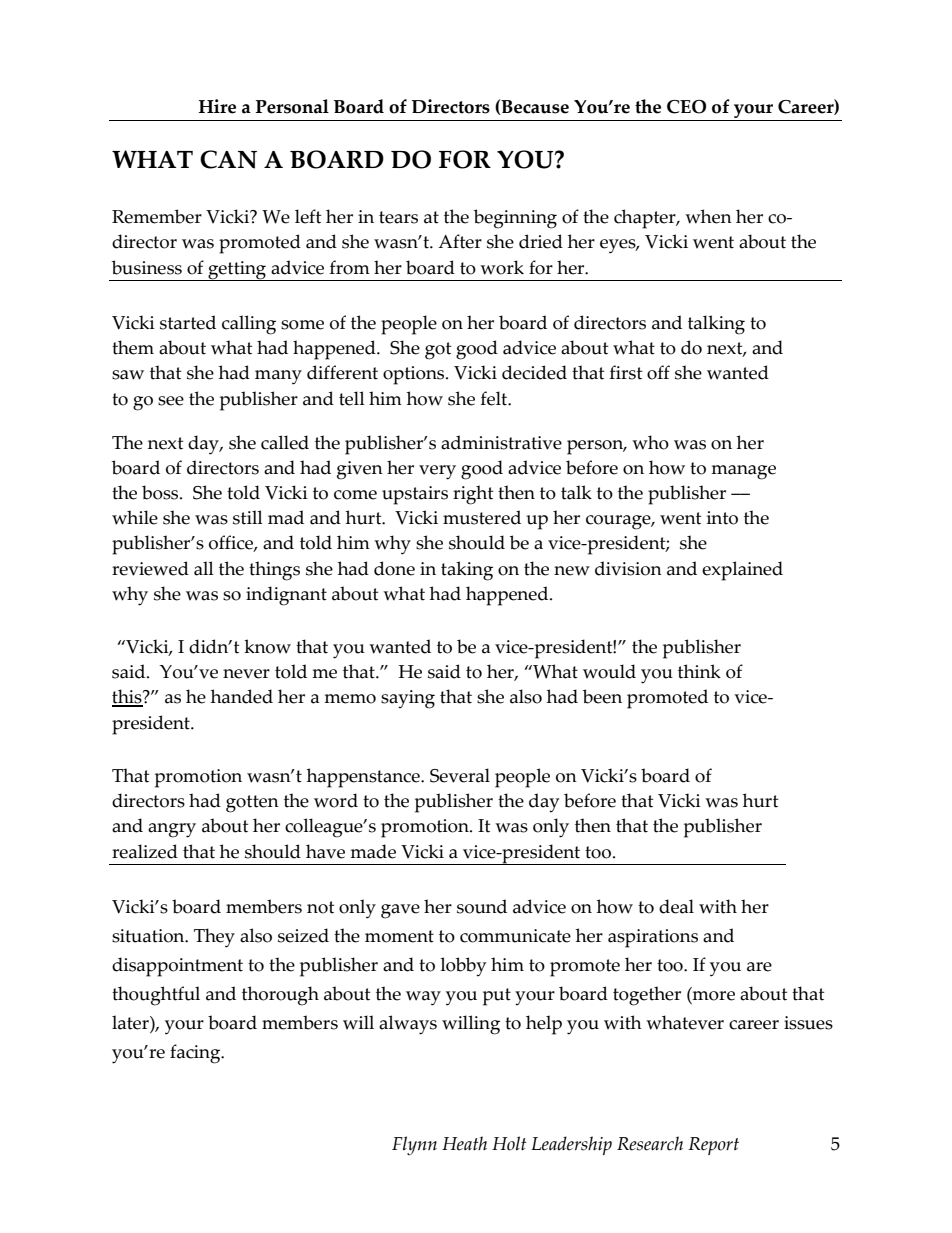 This screenshot has height=1233, width=952. I want to click on first, so click(626, 372).
